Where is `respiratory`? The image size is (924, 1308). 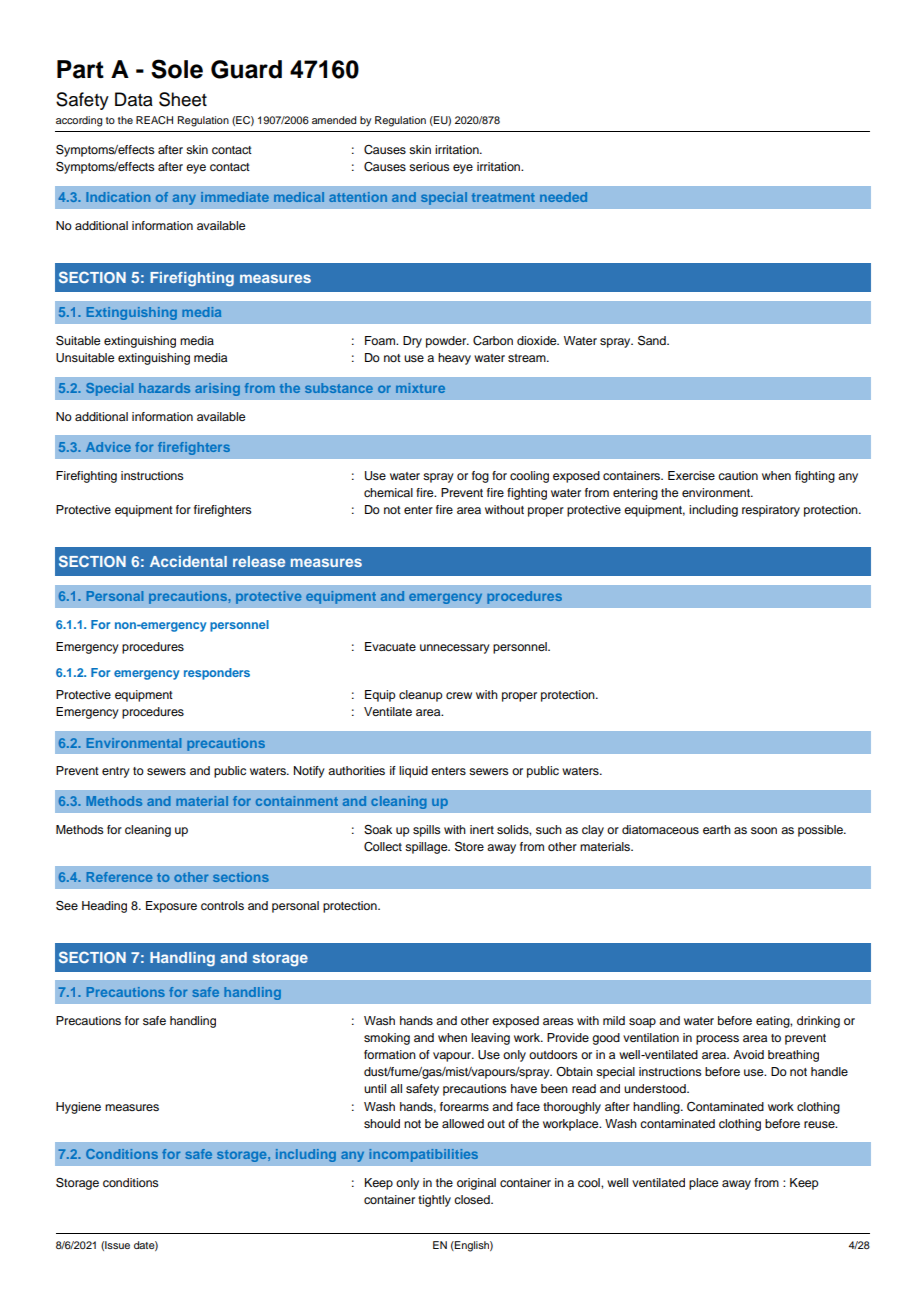
respiratory is located at coordinates (771, 511).
